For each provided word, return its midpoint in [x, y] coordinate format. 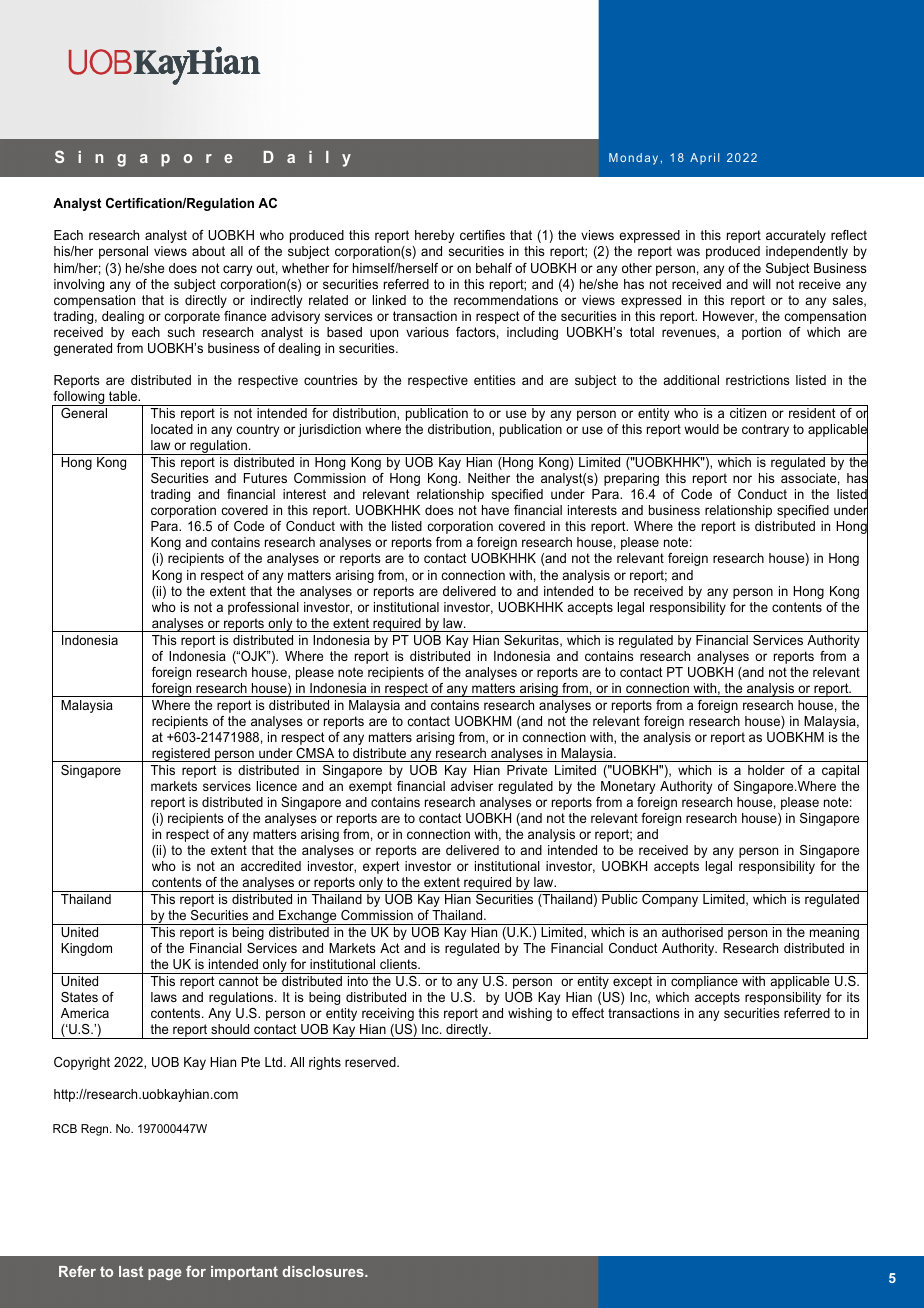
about [208, 251]
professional [263, 608]
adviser [472, 786]
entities [495, 380]
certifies [482, 235]
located [172, 429]
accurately [796, 236]
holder [766, 770]
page [165, 1274]
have [495, 510]
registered [181, 755]
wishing [530, 1014]
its [853, 997]
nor [742, 479]
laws [164, 997]
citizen [748, 413]
